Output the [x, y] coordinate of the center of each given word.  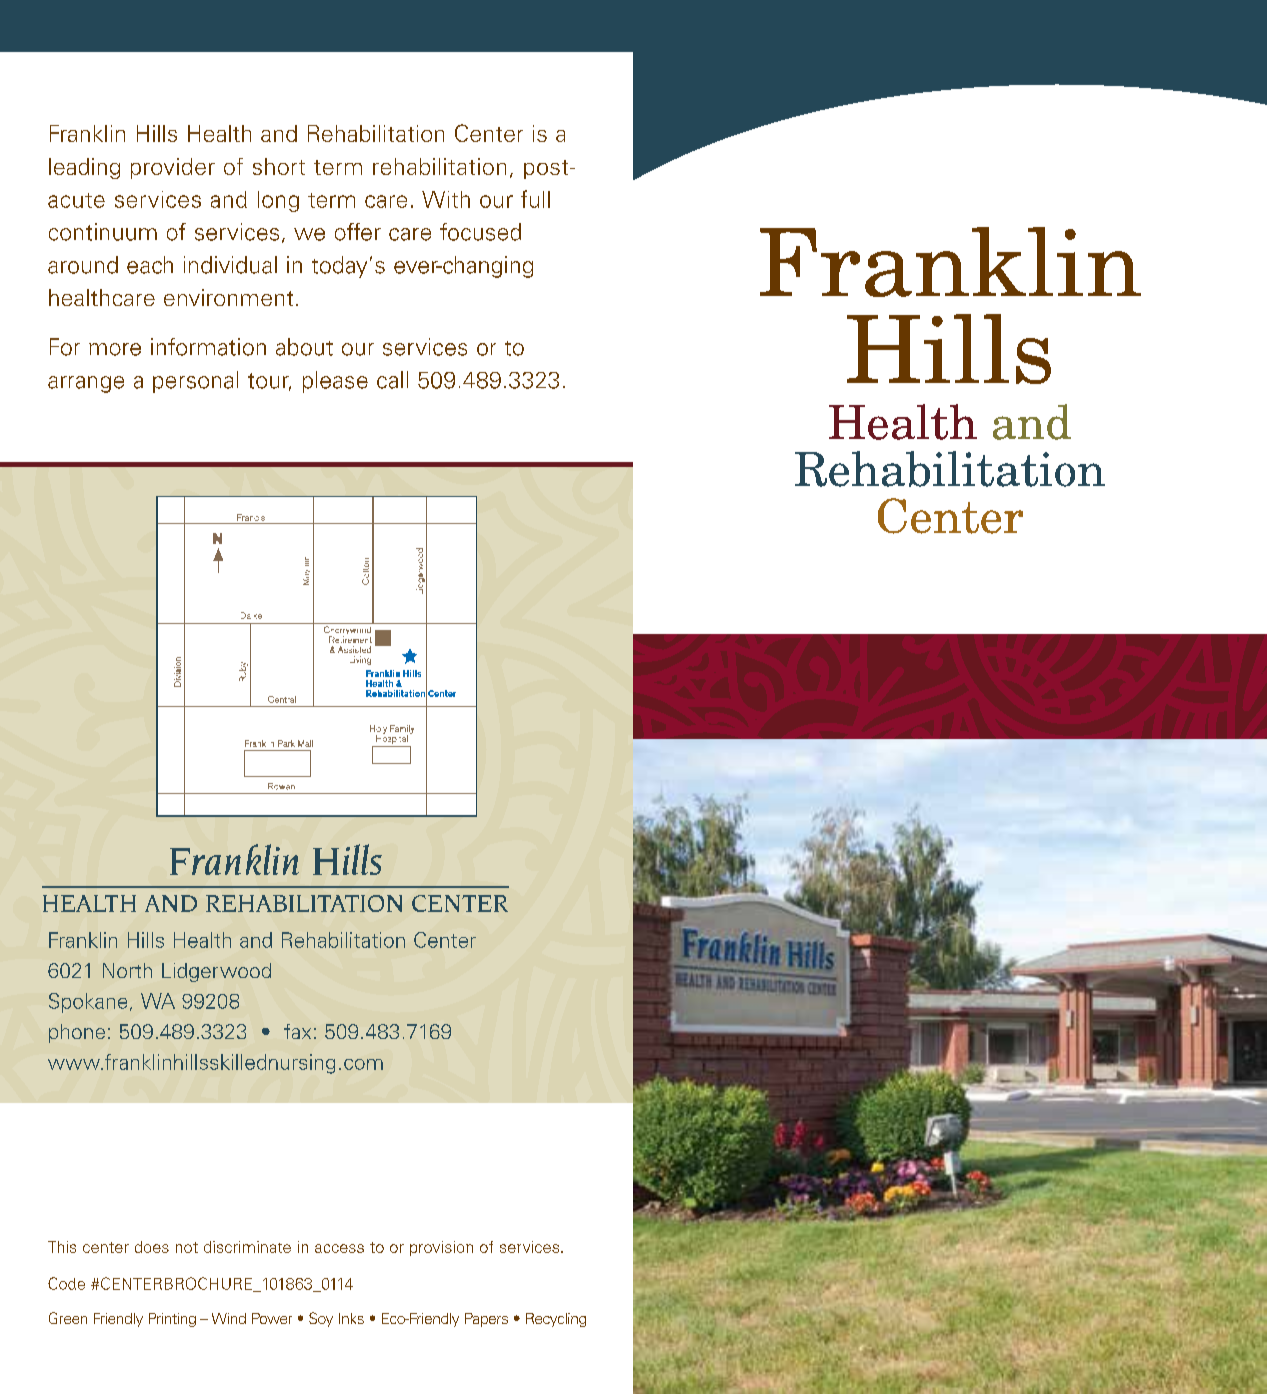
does [152, 1247]
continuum [103, 232]
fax [297, 1031]
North [127, 970]
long [278, 201]
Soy [321, 1319]
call [392, 380]
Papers [486, 1320]
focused [480, 232]
